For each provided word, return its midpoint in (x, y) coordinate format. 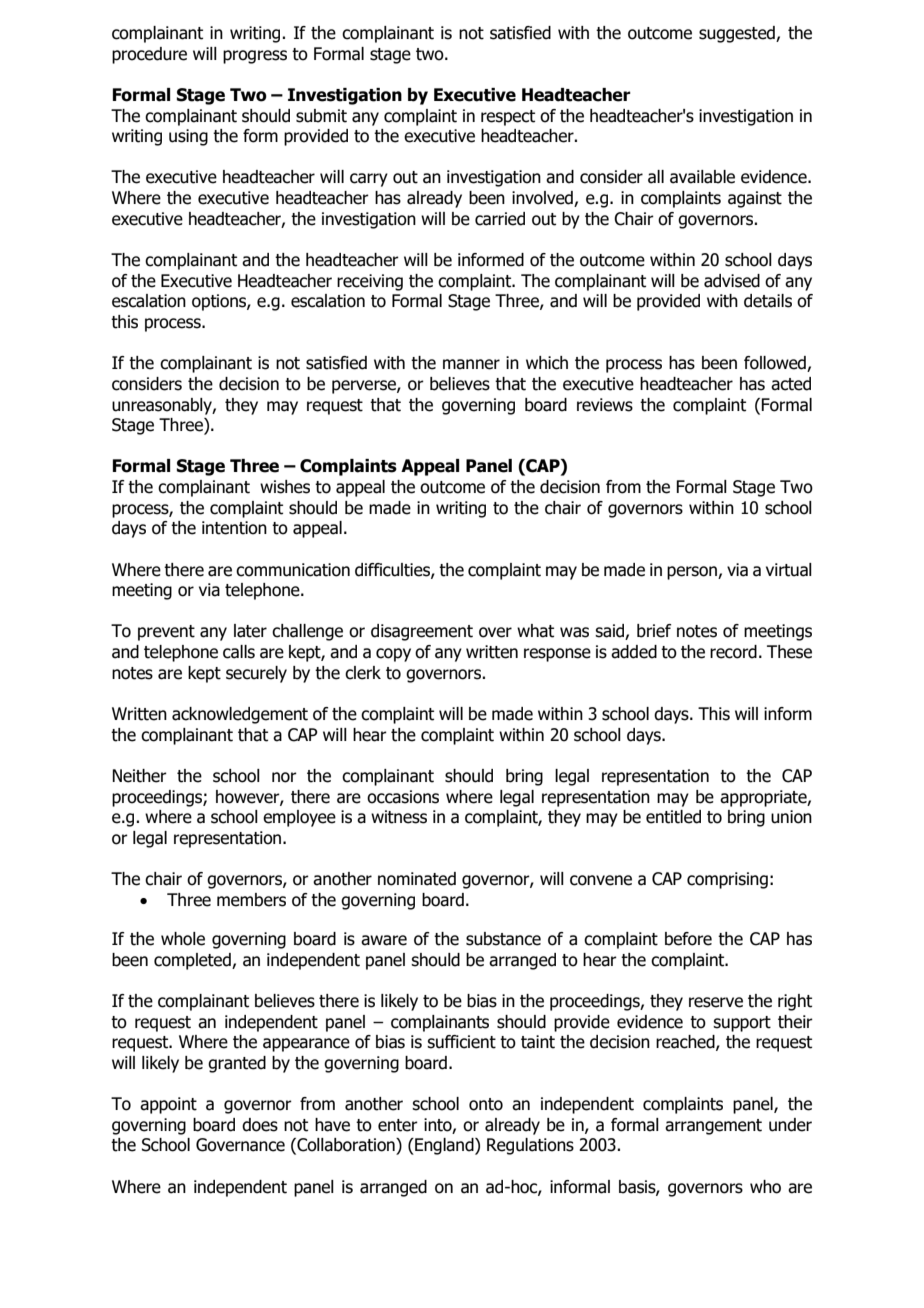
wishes (285, 487)
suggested (738, 34)
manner (471, 364)
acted (791, 384)
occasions (403, 797)
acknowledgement (240, 715)
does (260, 1125)
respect (508, 118)
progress (255, 57)
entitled (673, 817)
